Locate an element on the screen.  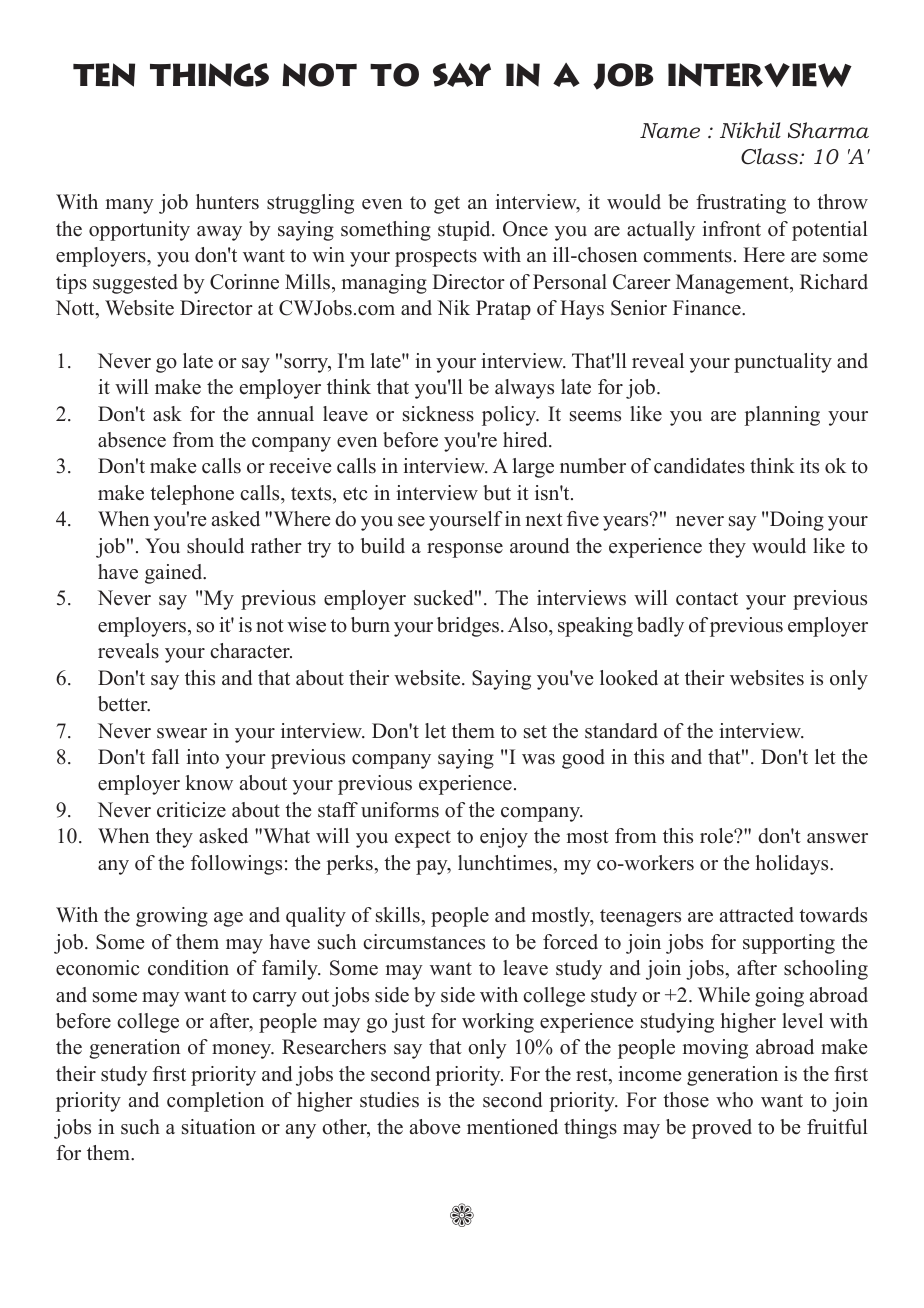
absence is located at coordinates (132, 440).
